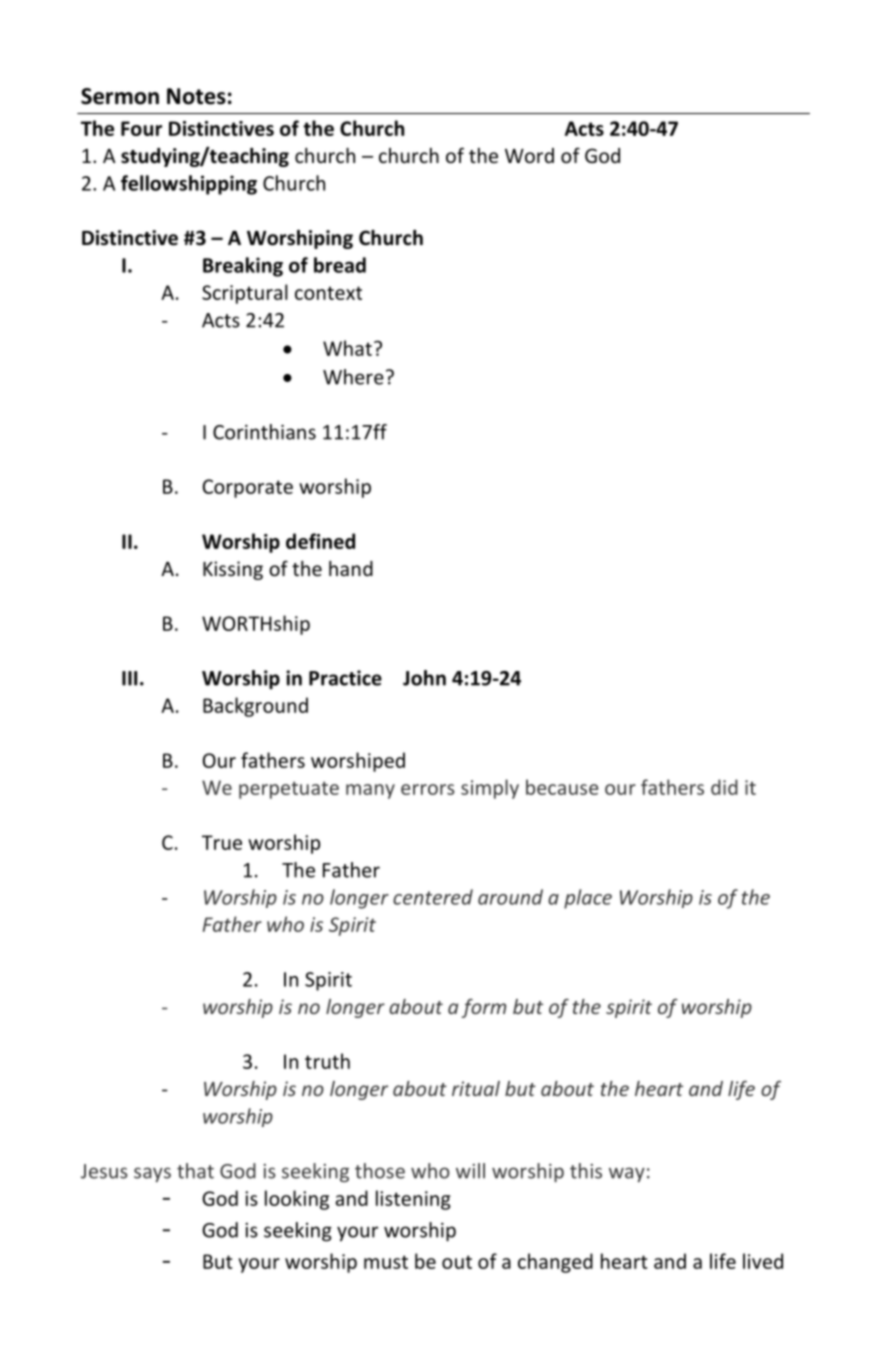 Image resolution: width=887 pixels, height=1372 pixels. Describe the element at coordinates (433, 897) in the screenshot. I see `centered` at that location.
